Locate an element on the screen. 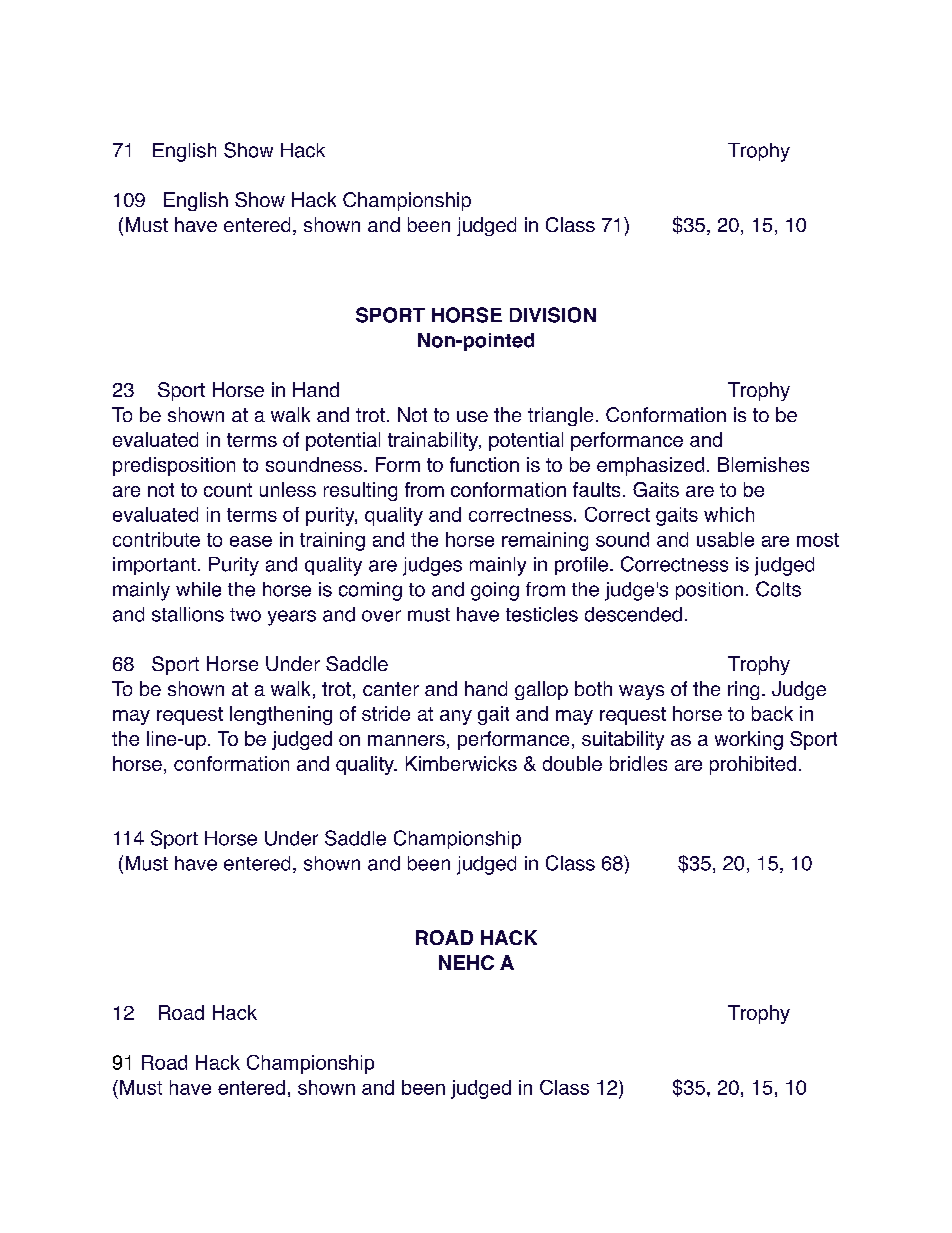 This screenshot has height=1233, width=952. triangle is located at coordinates (560, 416).
